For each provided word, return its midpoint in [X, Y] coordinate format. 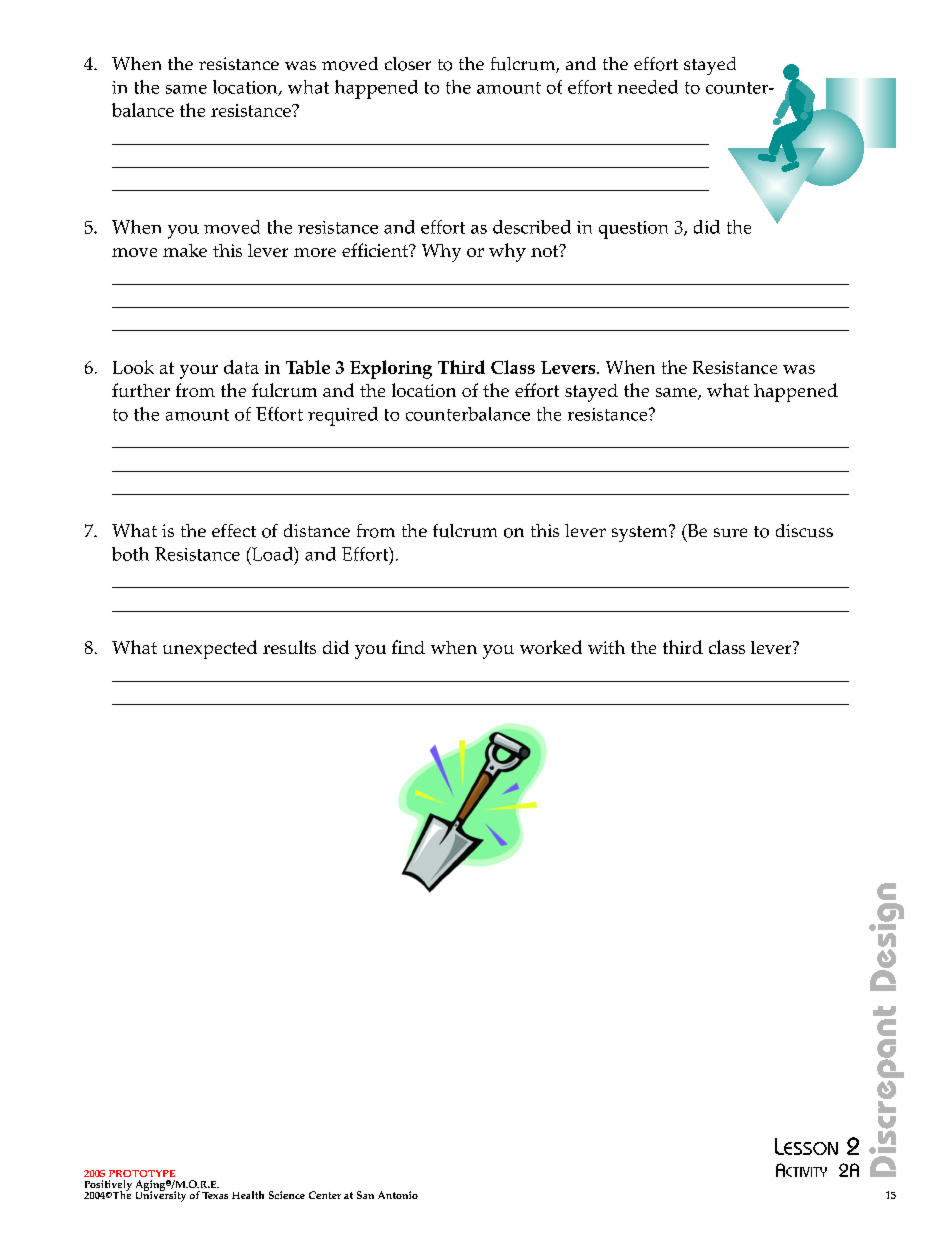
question [633, 230]
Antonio [398, 1195]
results [289, 647]
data [241, 367]
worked [551, 647]
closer [408, 64]
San [365, 1195]
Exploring [391, 369]
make [185, 250]
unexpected [210, 649]
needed [648, 87]
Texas [215, 1195]
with [606, 647]
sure [730, 533]
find [408, 647]
